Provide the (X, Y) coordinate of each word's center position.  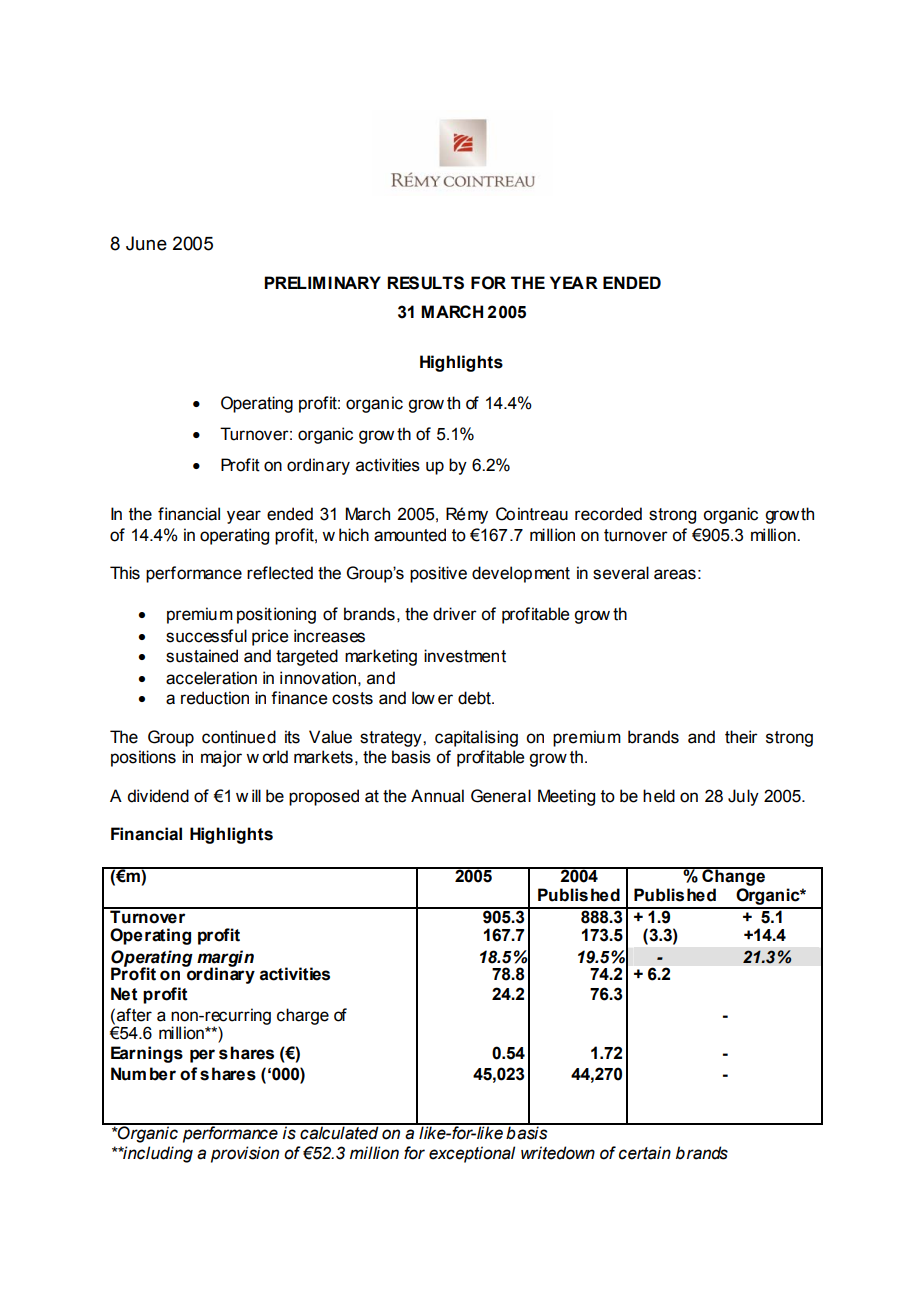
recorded (608, 514)
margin (225, 959)
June (146, 243)
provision (245, 1154)
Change (734, 876)
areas (675, 574)
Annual (437, 796)
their (741, 737)
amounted (410, 535)
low (423, 698)
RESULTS (425, 283)
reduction (215, 698)
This (125, 573)
